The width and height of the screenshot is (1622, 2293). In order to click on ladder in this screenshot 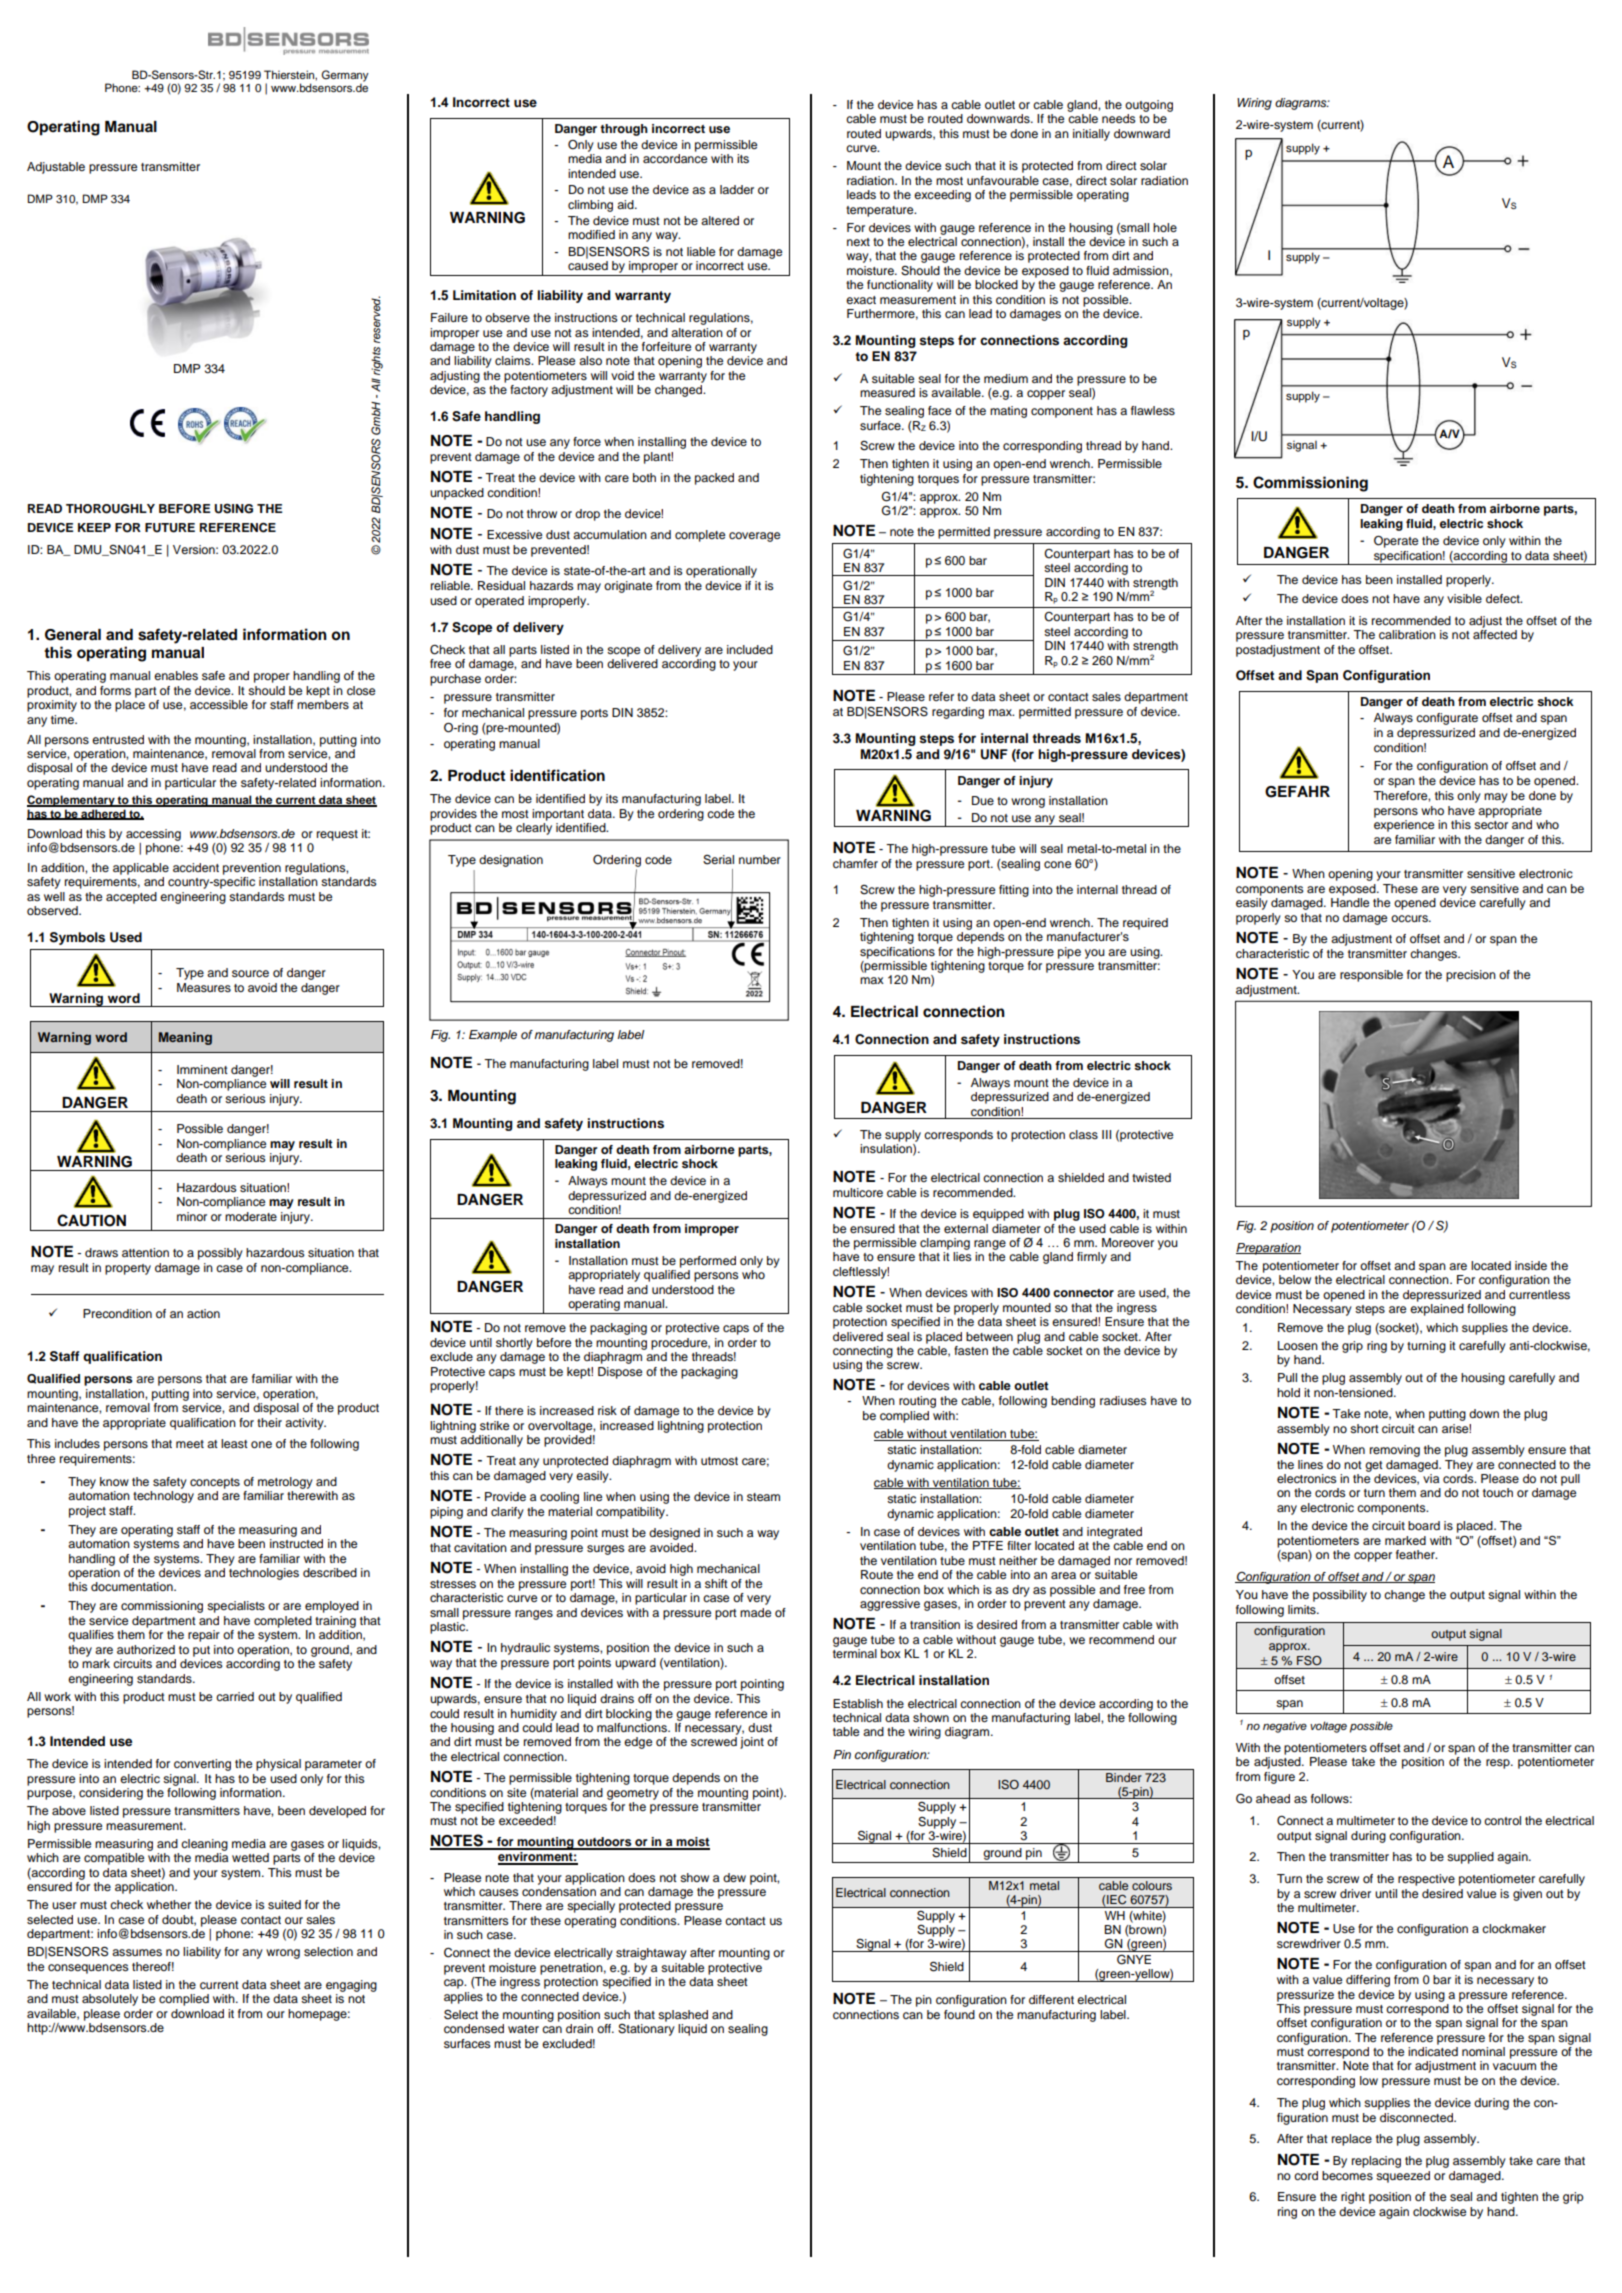, I will do `click(737, 189)`.
